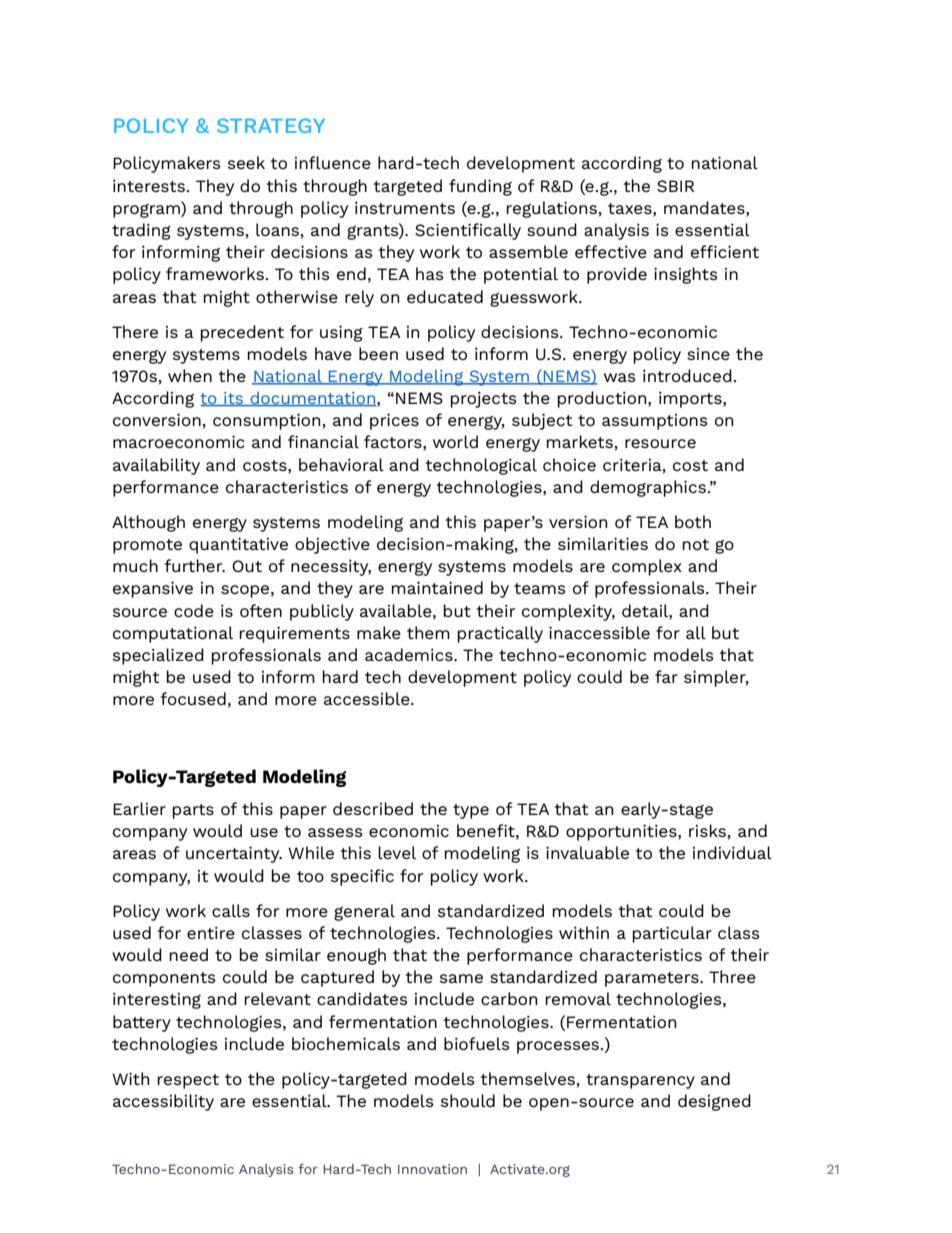 This page has height=1233, width=952. Describe the element at coordinates (455, 441) in the page. I see `world` at that location.
